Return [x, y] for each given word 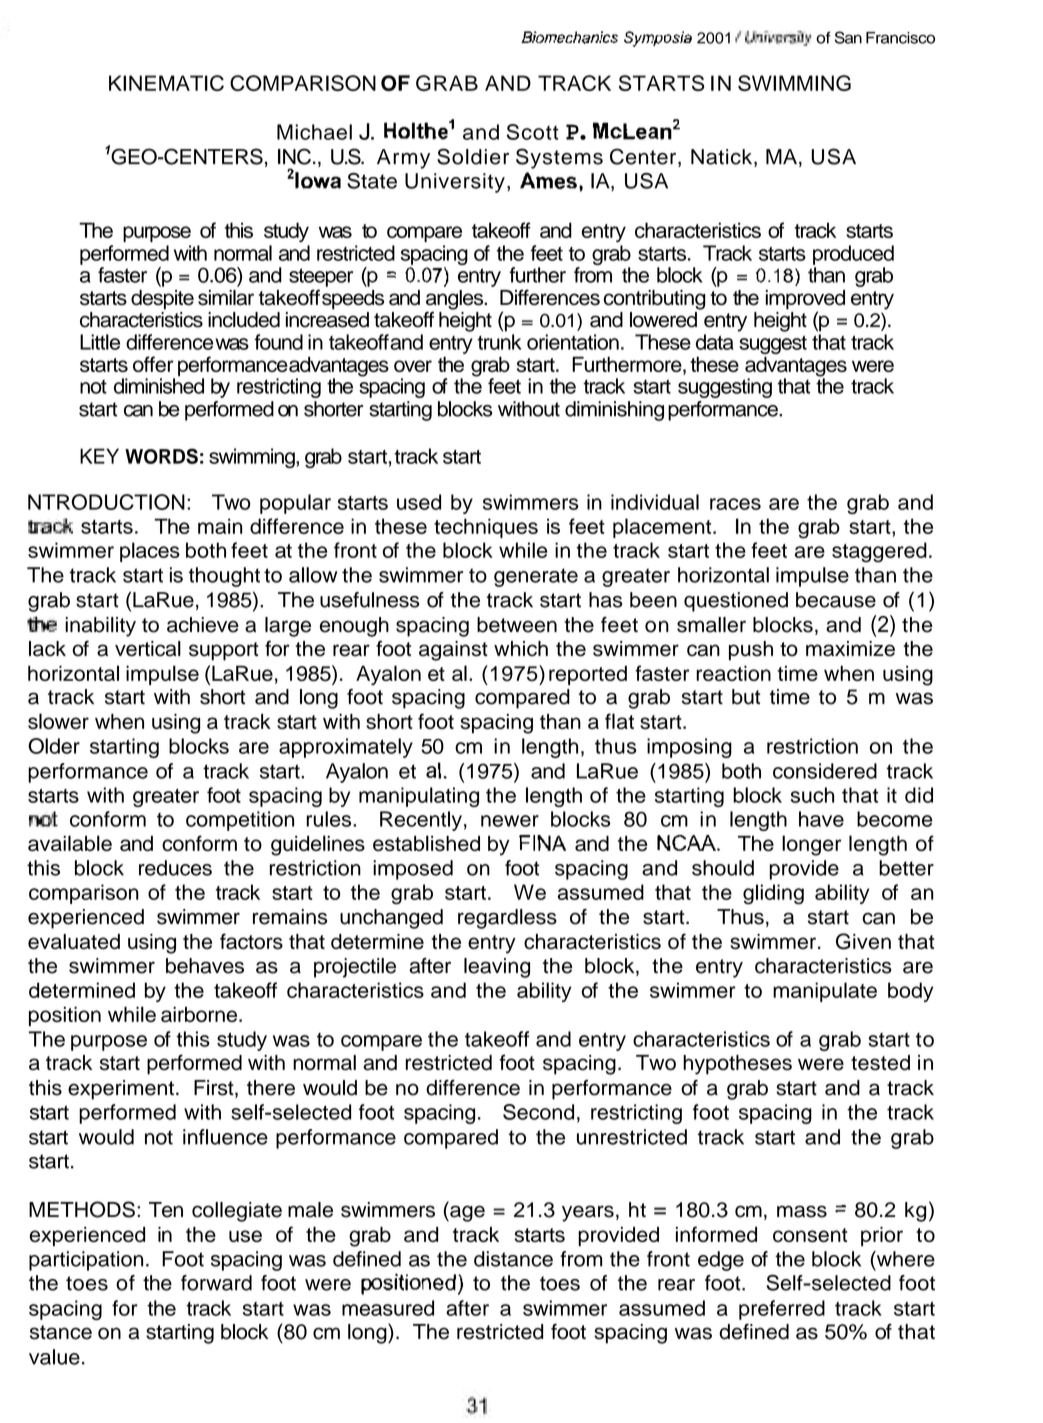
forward [216, 1283]
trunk [499, 342]
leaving [497, 968]
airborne [200, 1014]
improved [805, 301]
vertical [148, 649]
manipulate [825, 992]
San [848, 37]
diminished [159, 386]
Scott [533, 132]
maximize [850, 649]
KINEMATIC [166, 83]
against [453, 651]
